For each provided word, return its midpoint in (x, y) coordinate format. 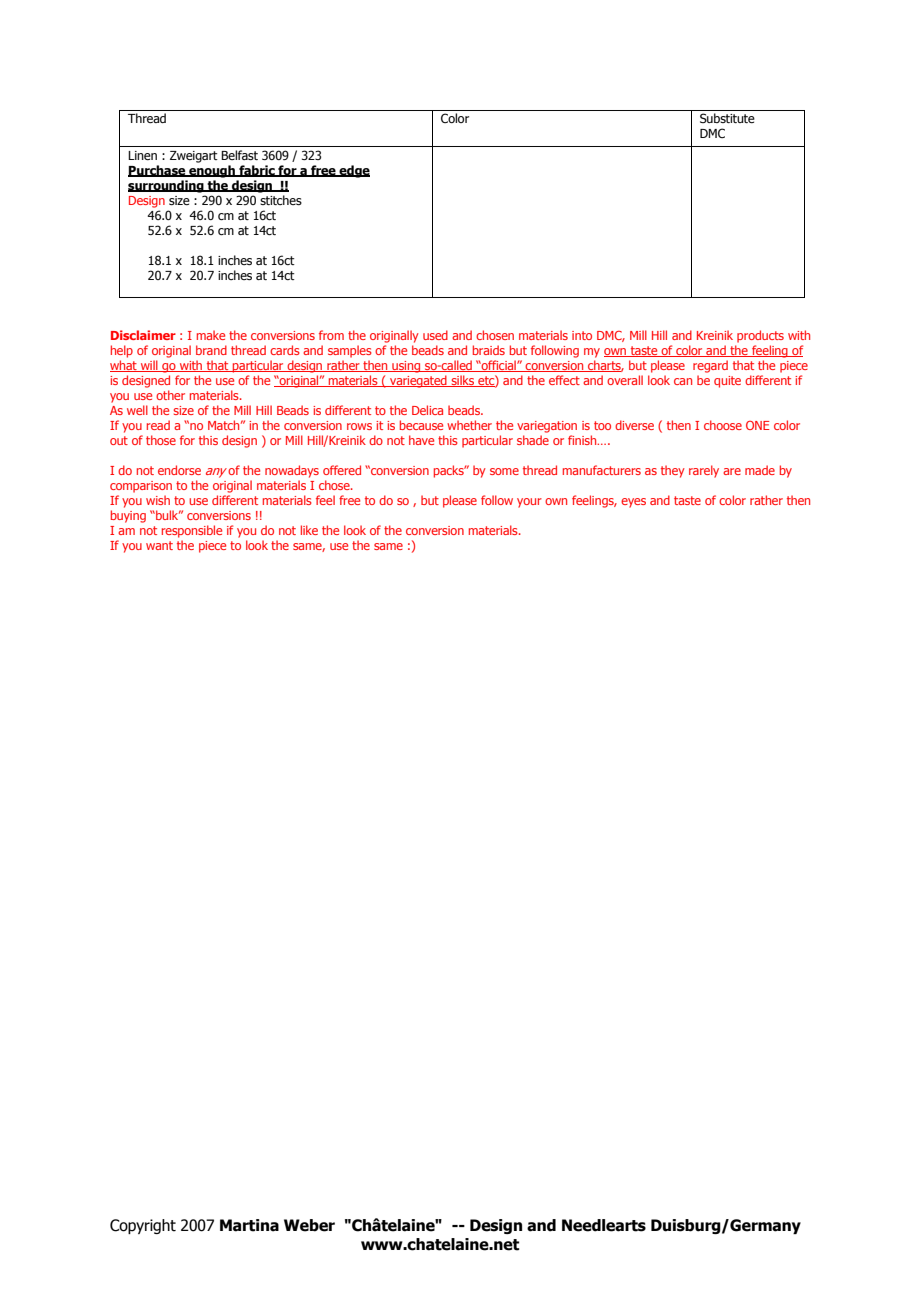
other (170, 395)
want (159, 545)
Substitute (727, 118)
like (309, 530)
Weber (309, 1225)
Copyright (143, 1226)
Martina (249, 1225)
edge (353, 171)
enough (212, 171)
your (529, 503)
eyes (633, 503)
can (683, 381)
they (673, 471)
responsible (192, 531)
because (421, 425)
